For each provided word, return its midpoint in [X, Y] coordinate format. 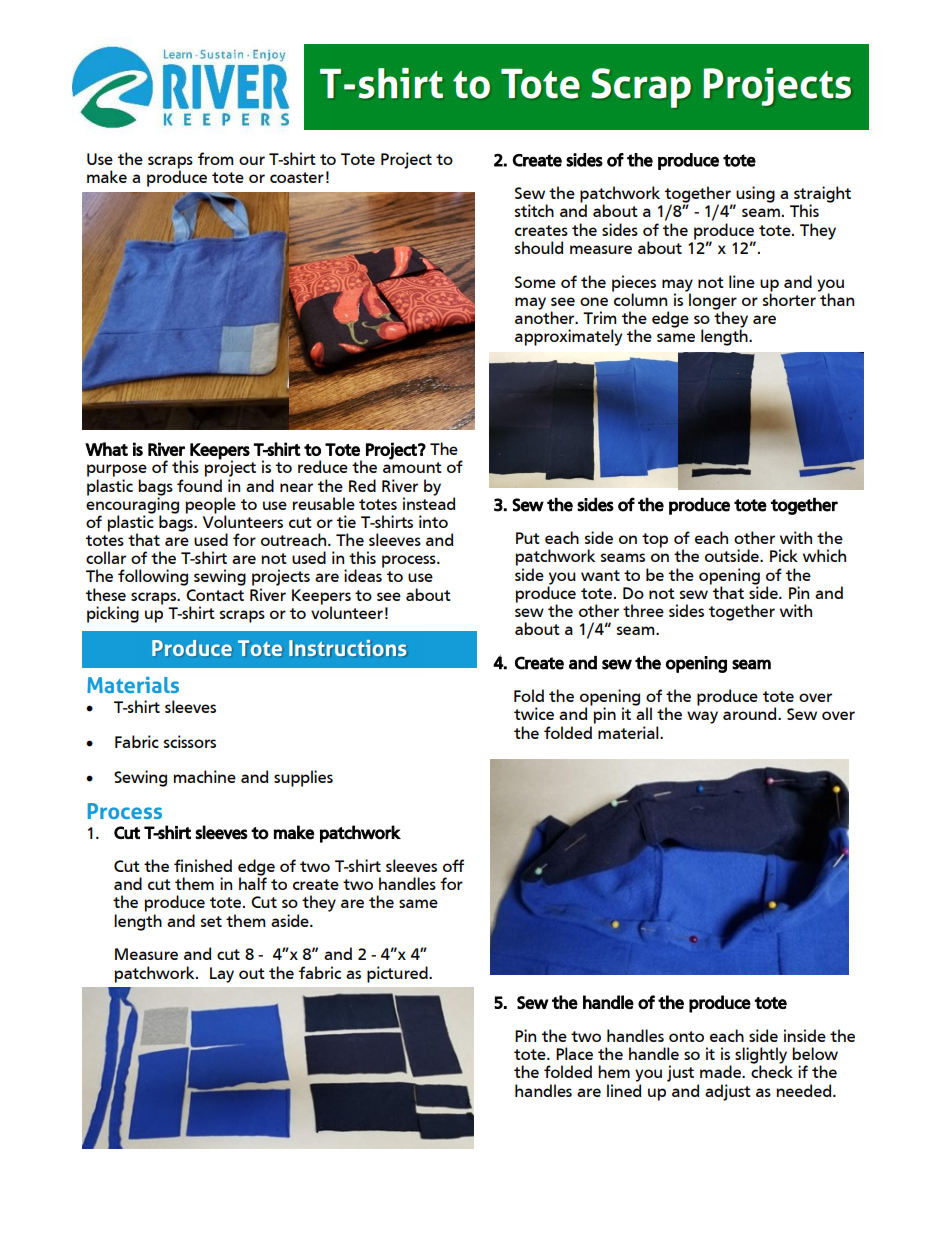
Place [574, 1053]
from [215, 158]
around [751, 713]
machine [204, 776]
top [655, 540]
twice [534, 713]
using [754, 195]
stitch [534, 210]
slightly [761, 1056]
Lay [222, 975]
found [199, 485]
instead [429, 502]
